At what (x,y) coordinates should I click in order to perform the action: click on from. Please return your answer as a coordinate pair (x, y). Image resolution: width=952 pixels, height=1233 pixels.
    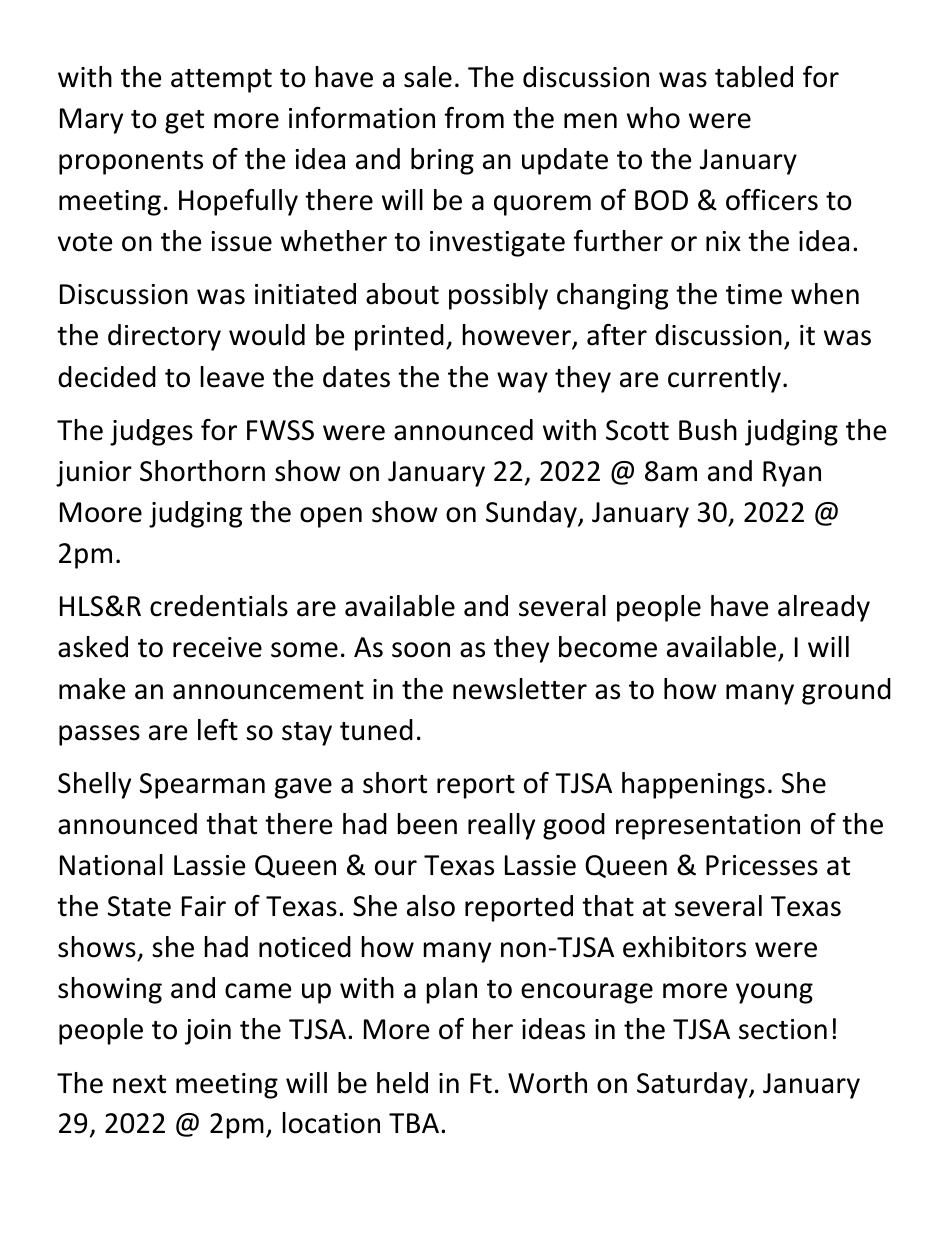
    Looking at the image, I should click on (474, 118).
